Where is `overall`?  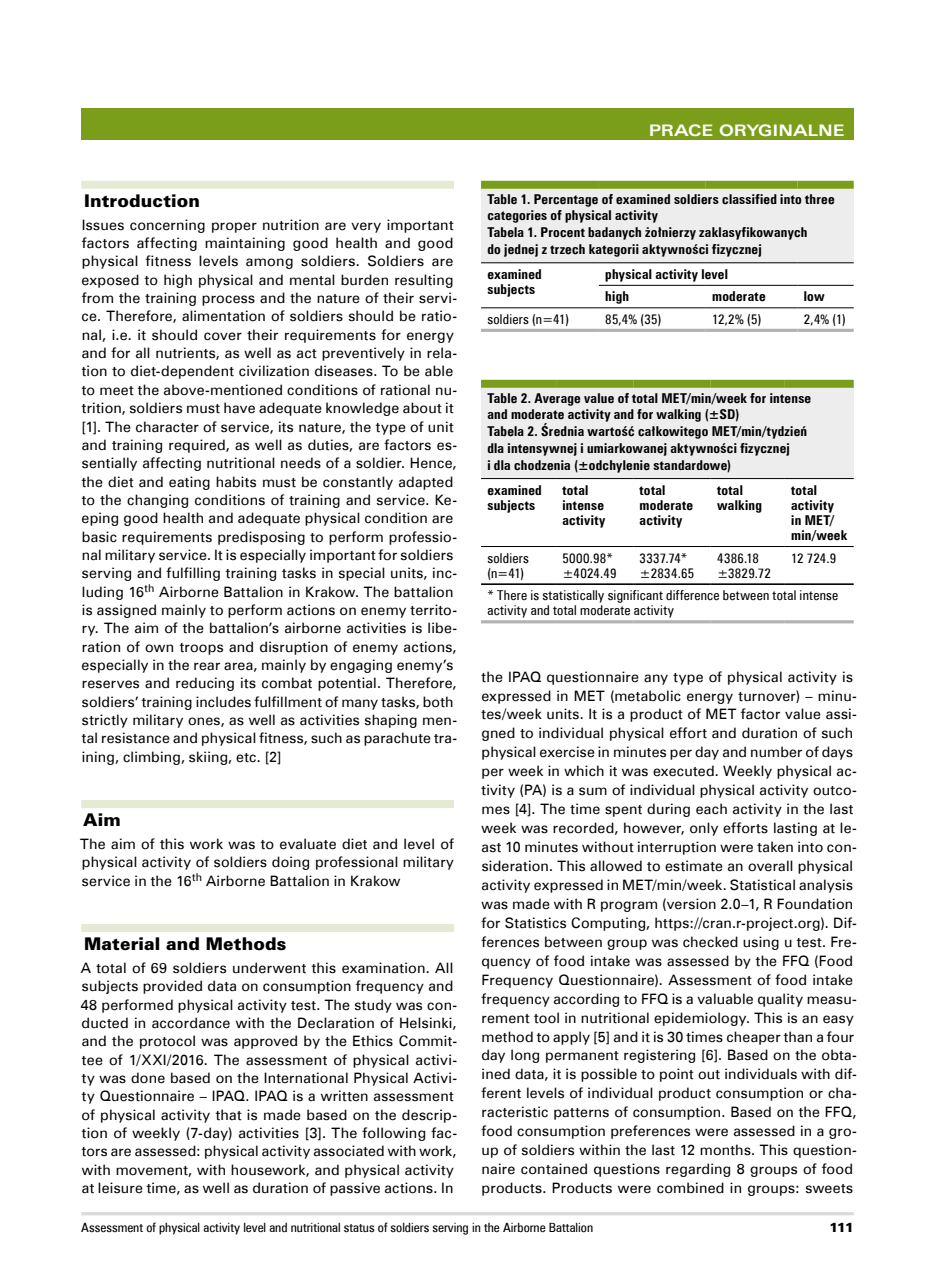 overall is located at coordinates (770, 866).
